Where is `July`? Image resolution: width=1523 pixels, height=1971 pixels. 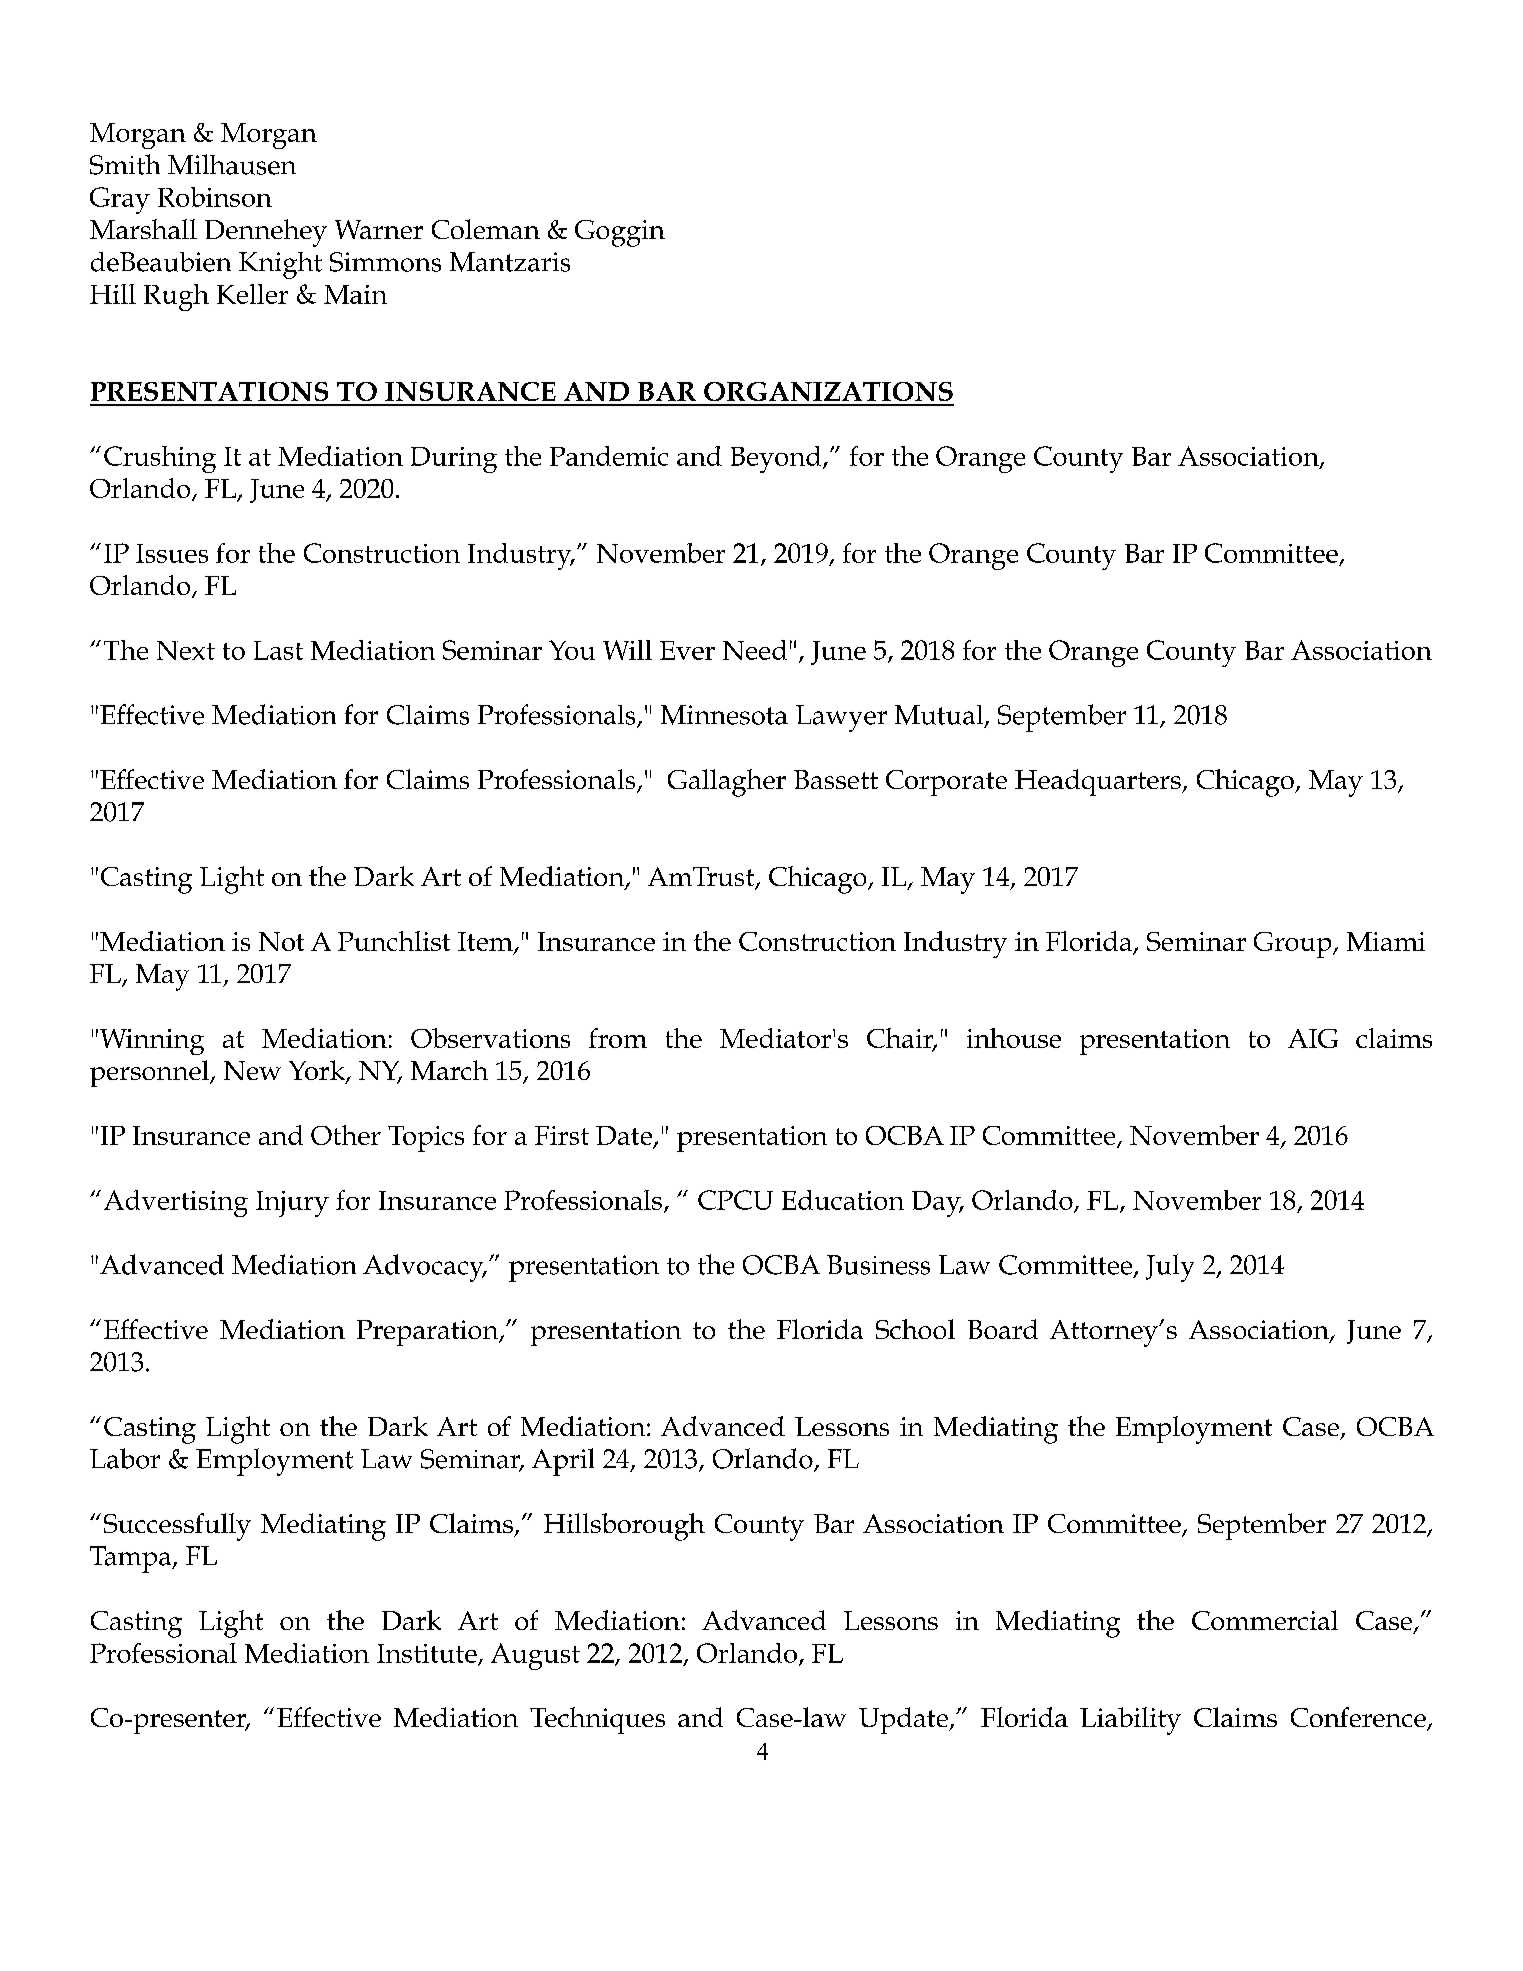
July is located at coordinates (1170, 1268).
